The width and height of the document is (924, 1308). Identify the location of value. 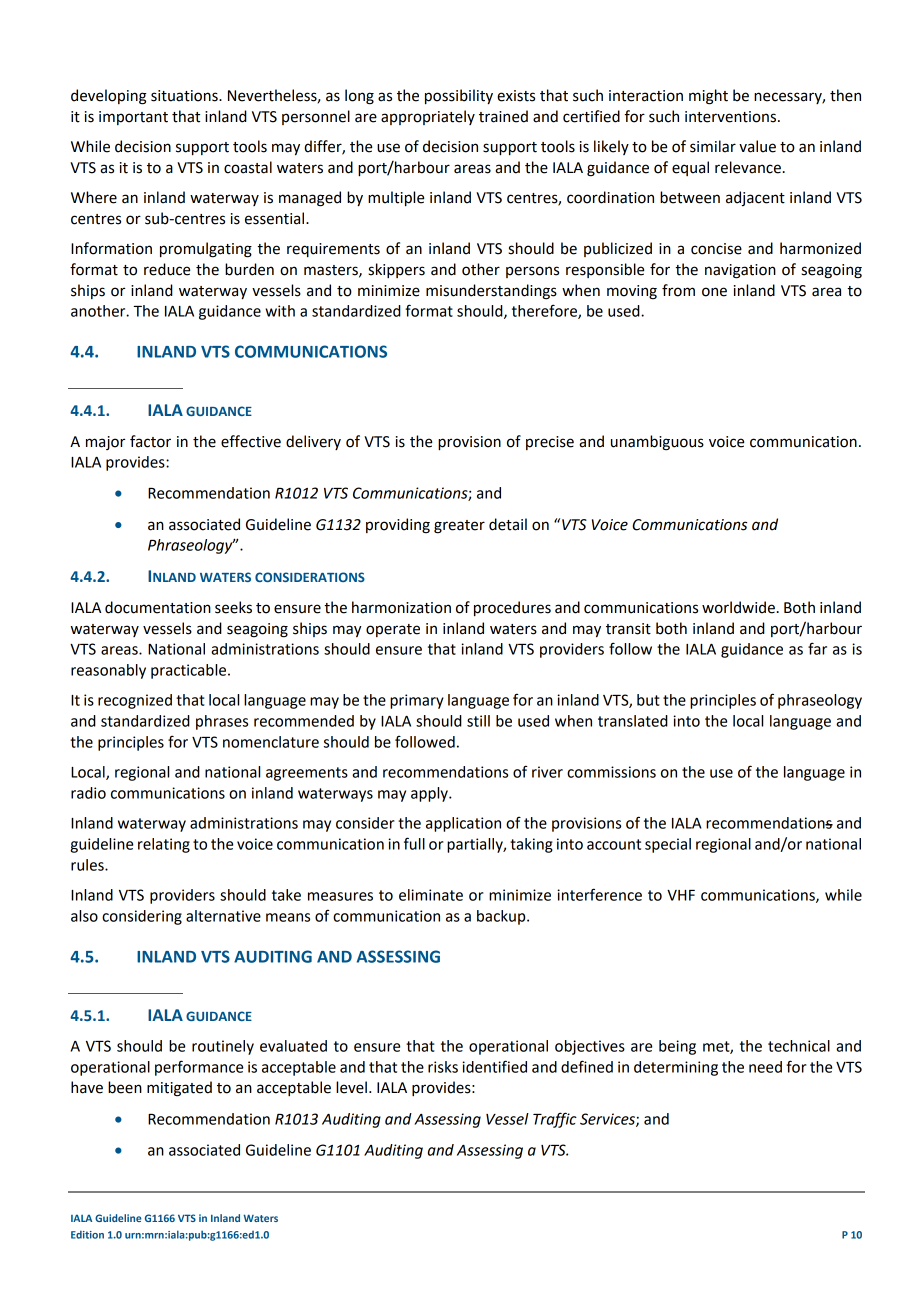
(757, 146).
